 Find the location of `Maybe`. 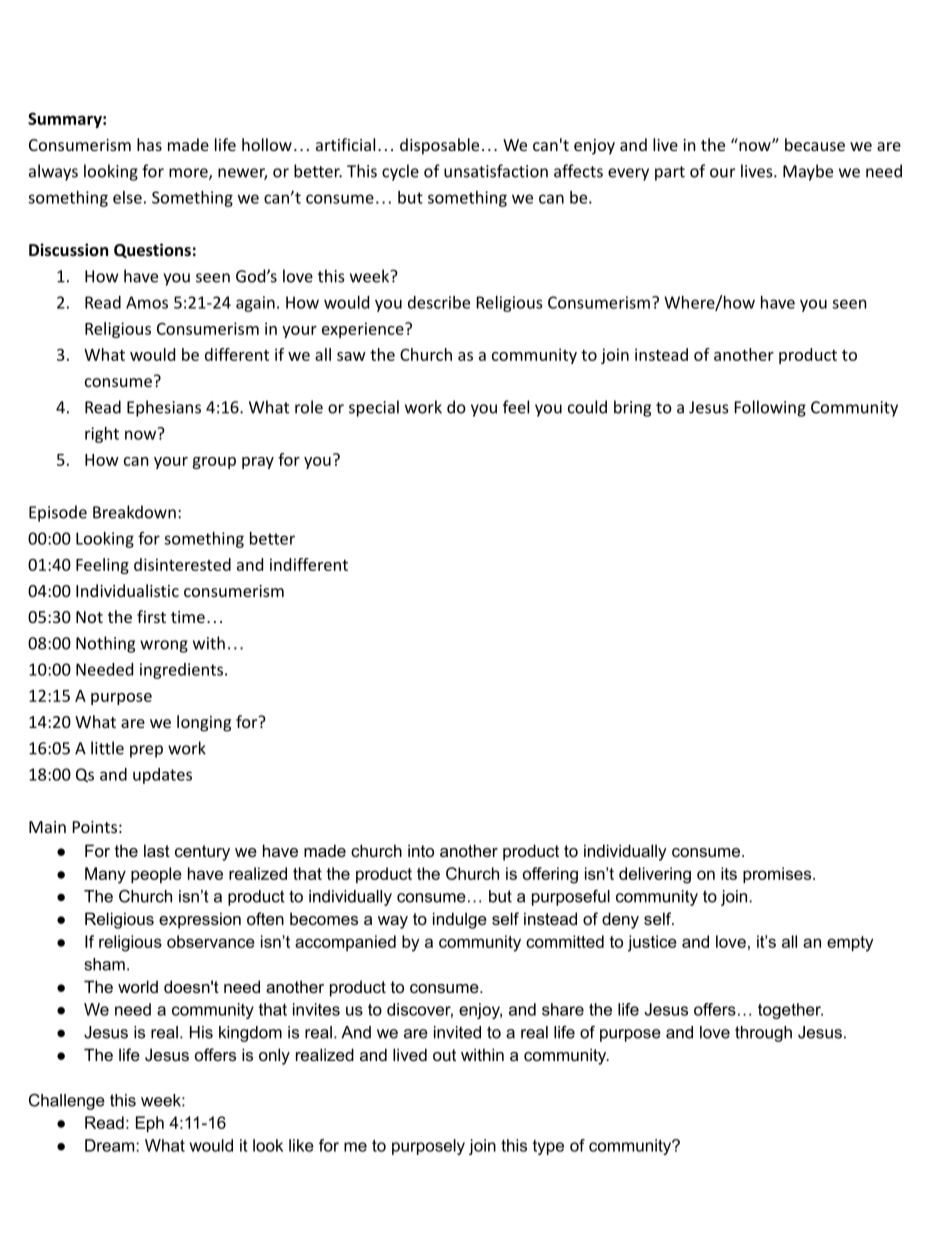

Maybe is located at coordinates (808, 172).
